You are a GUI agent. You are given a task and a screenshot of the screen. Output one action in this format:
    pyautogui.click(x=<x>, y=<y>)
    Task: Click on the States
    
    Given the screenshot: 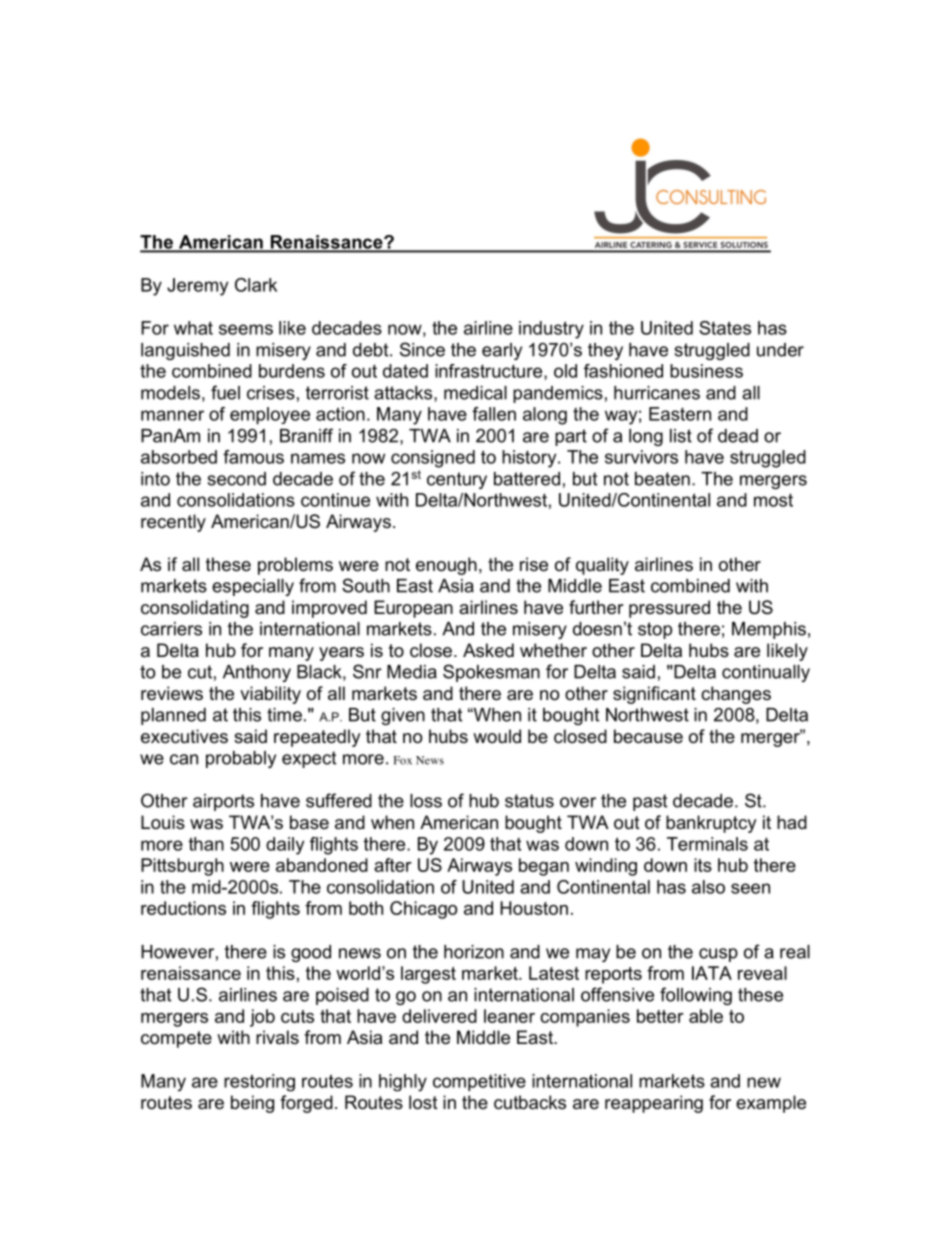 What is the action you would take?
    pyautogui.click(x=725, y=328)
